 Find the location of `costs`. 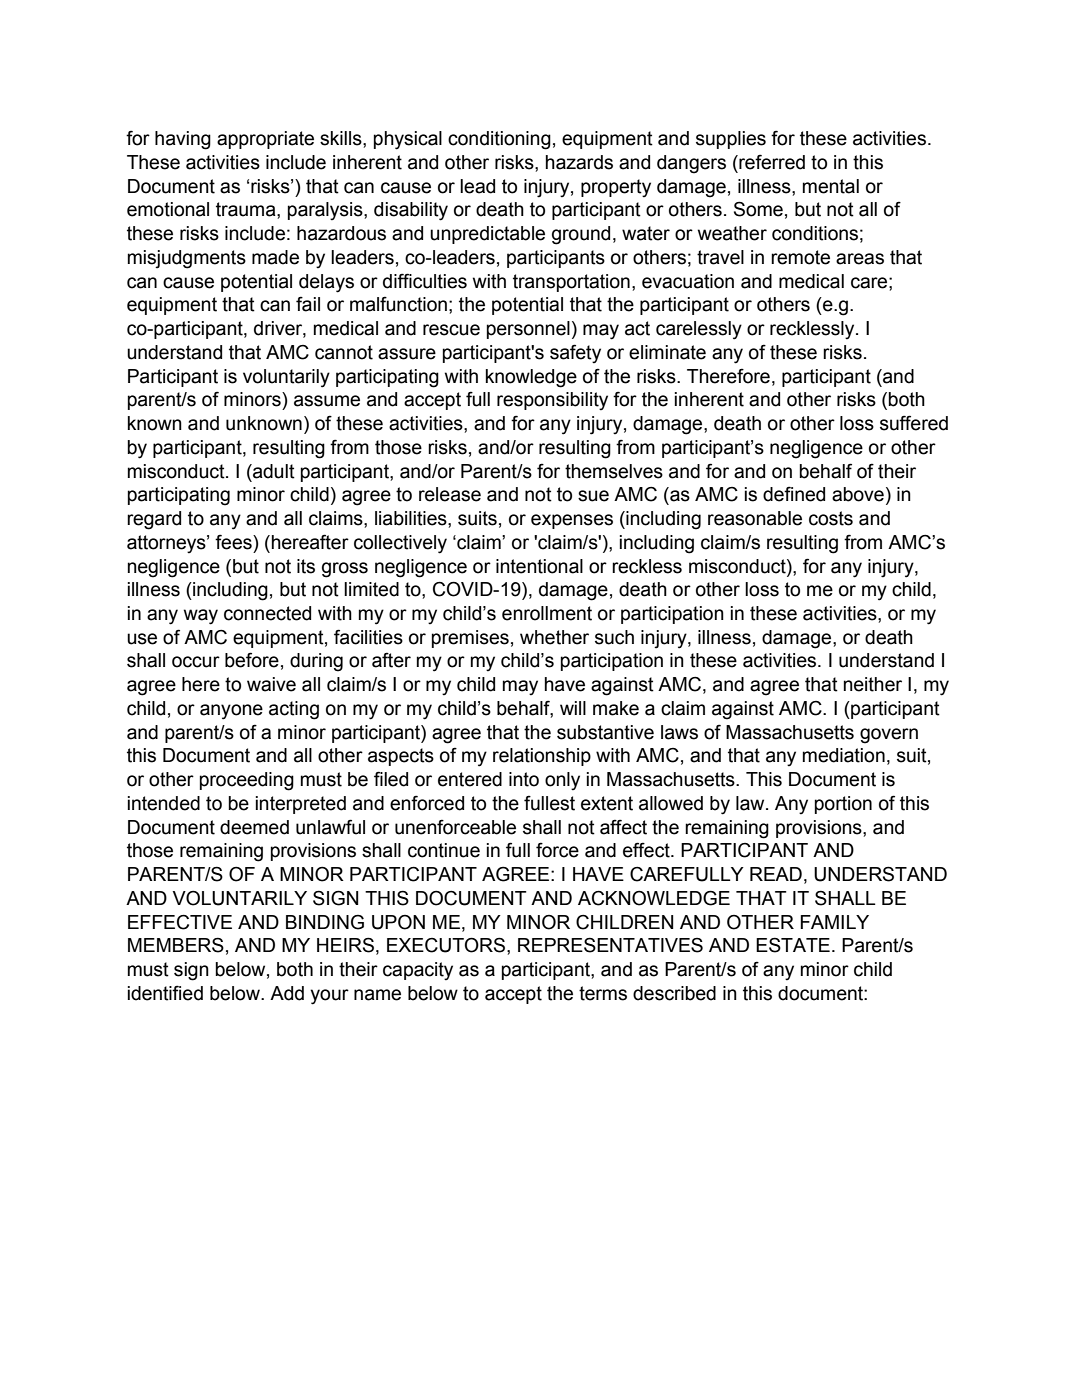

costs is located at coordinates (831, 518).
